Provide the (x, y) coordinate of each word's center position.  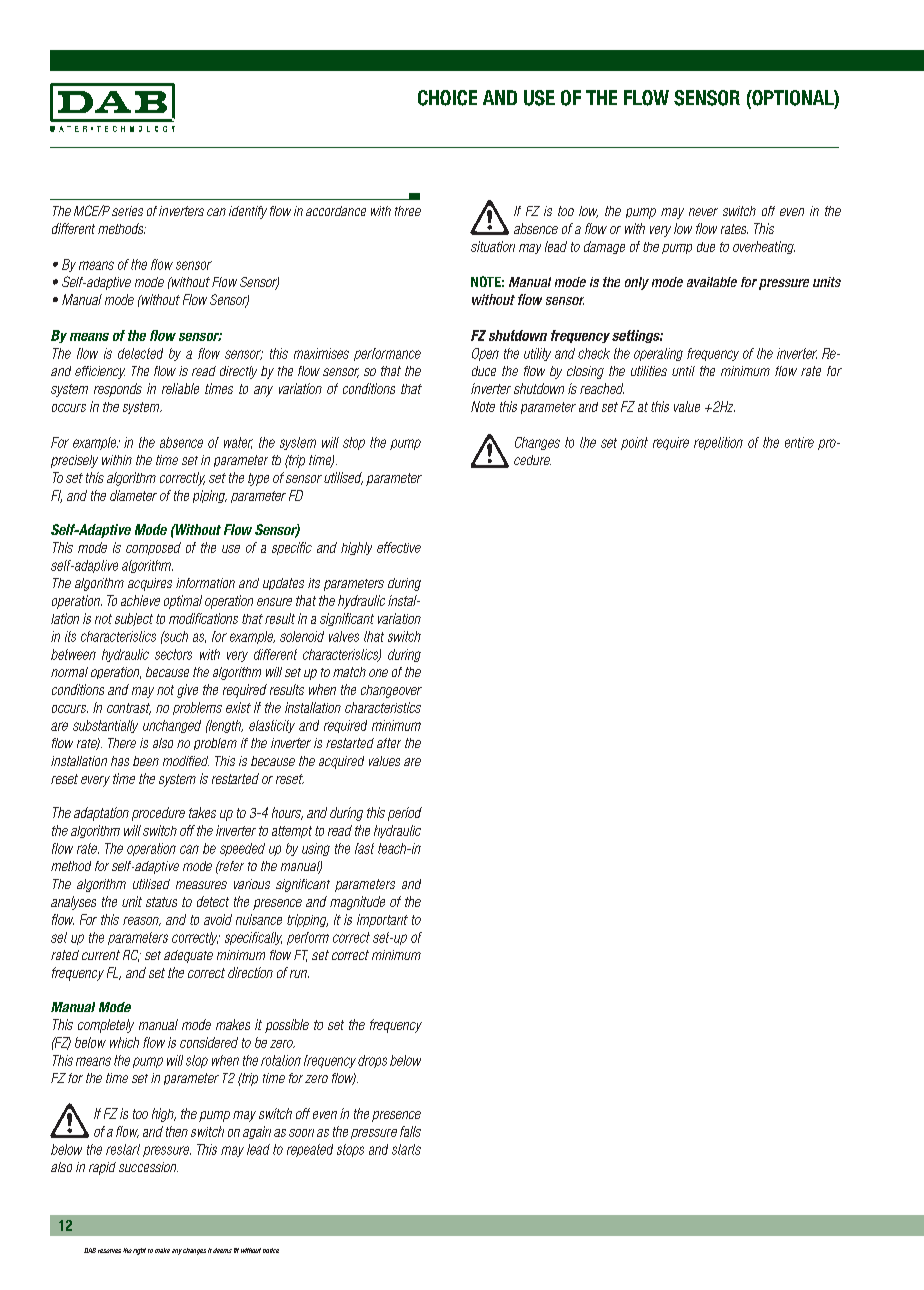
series (127, 211)
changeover (391, 691)
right (139, 1251)
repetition (718, 443)
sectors (173, 654)
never (703, 212)
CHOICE (447, 98)
